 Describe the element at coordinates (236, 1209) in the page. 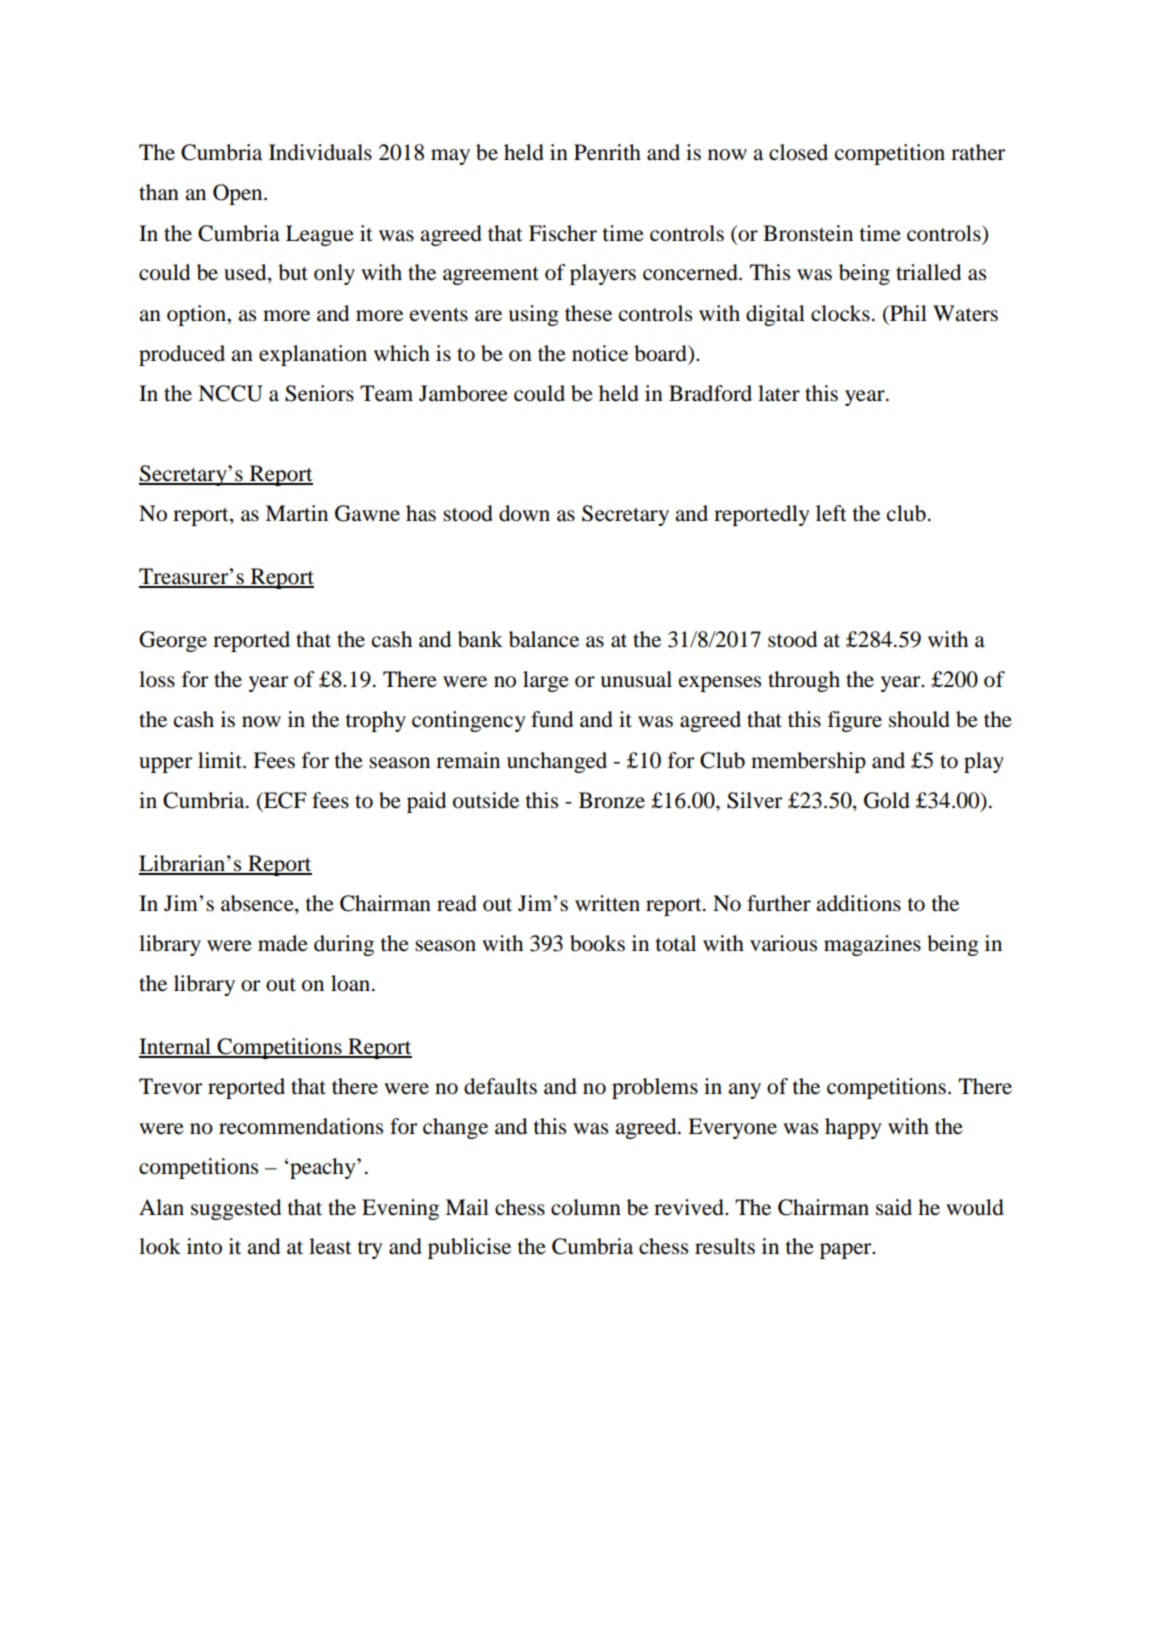

I see `suggested` at that location.
